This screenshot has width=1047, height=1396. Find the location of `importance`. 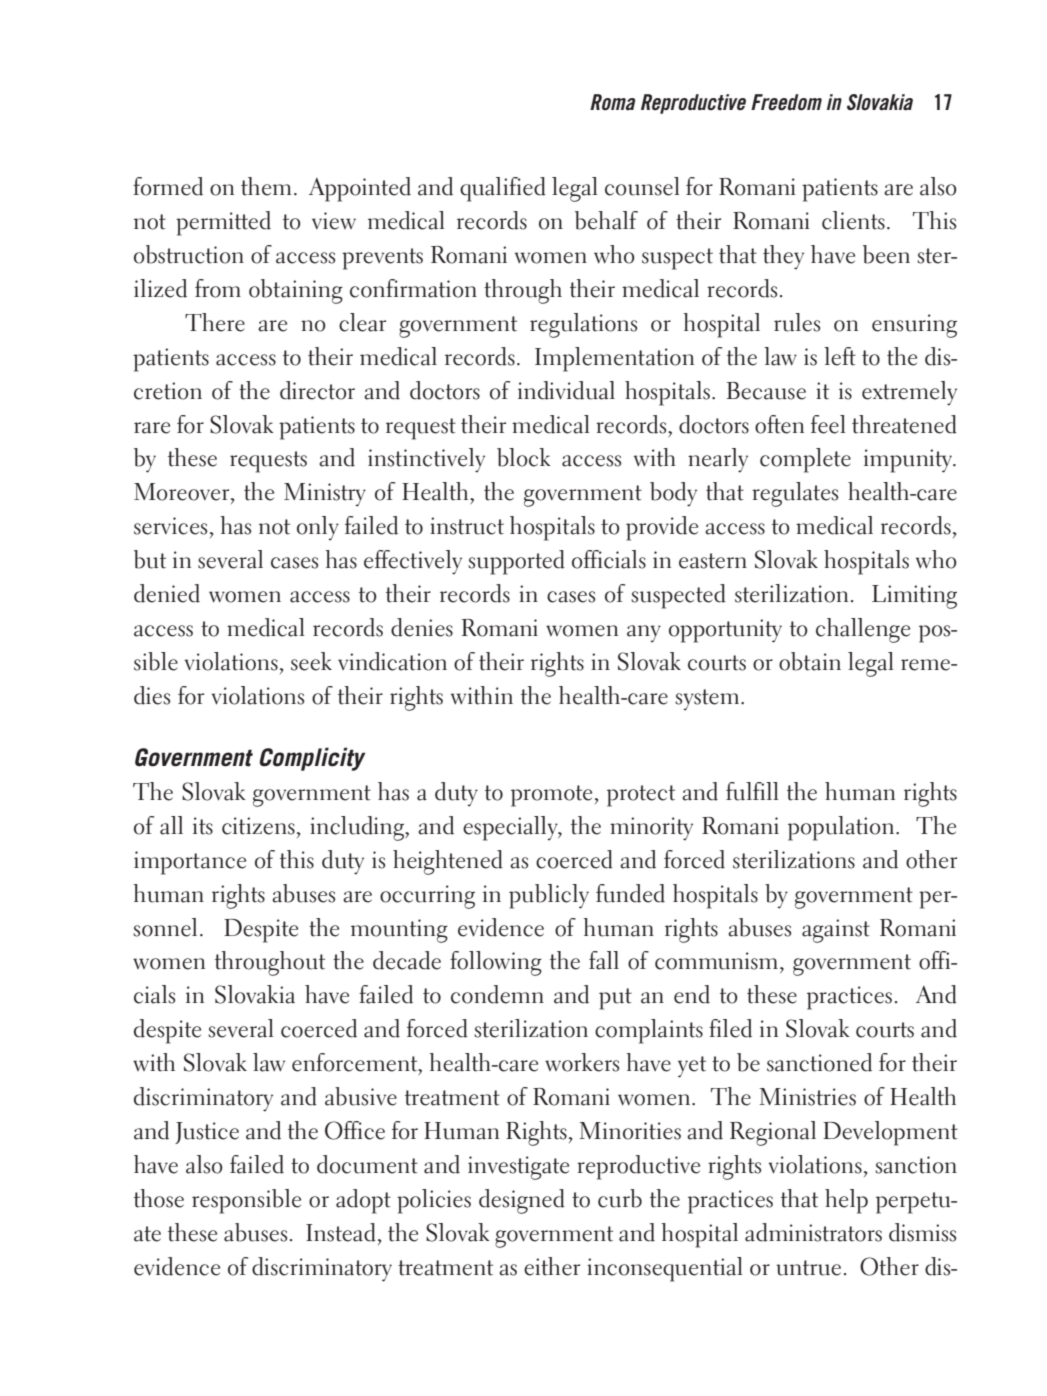

importance is located at coordinates (190, 863).
